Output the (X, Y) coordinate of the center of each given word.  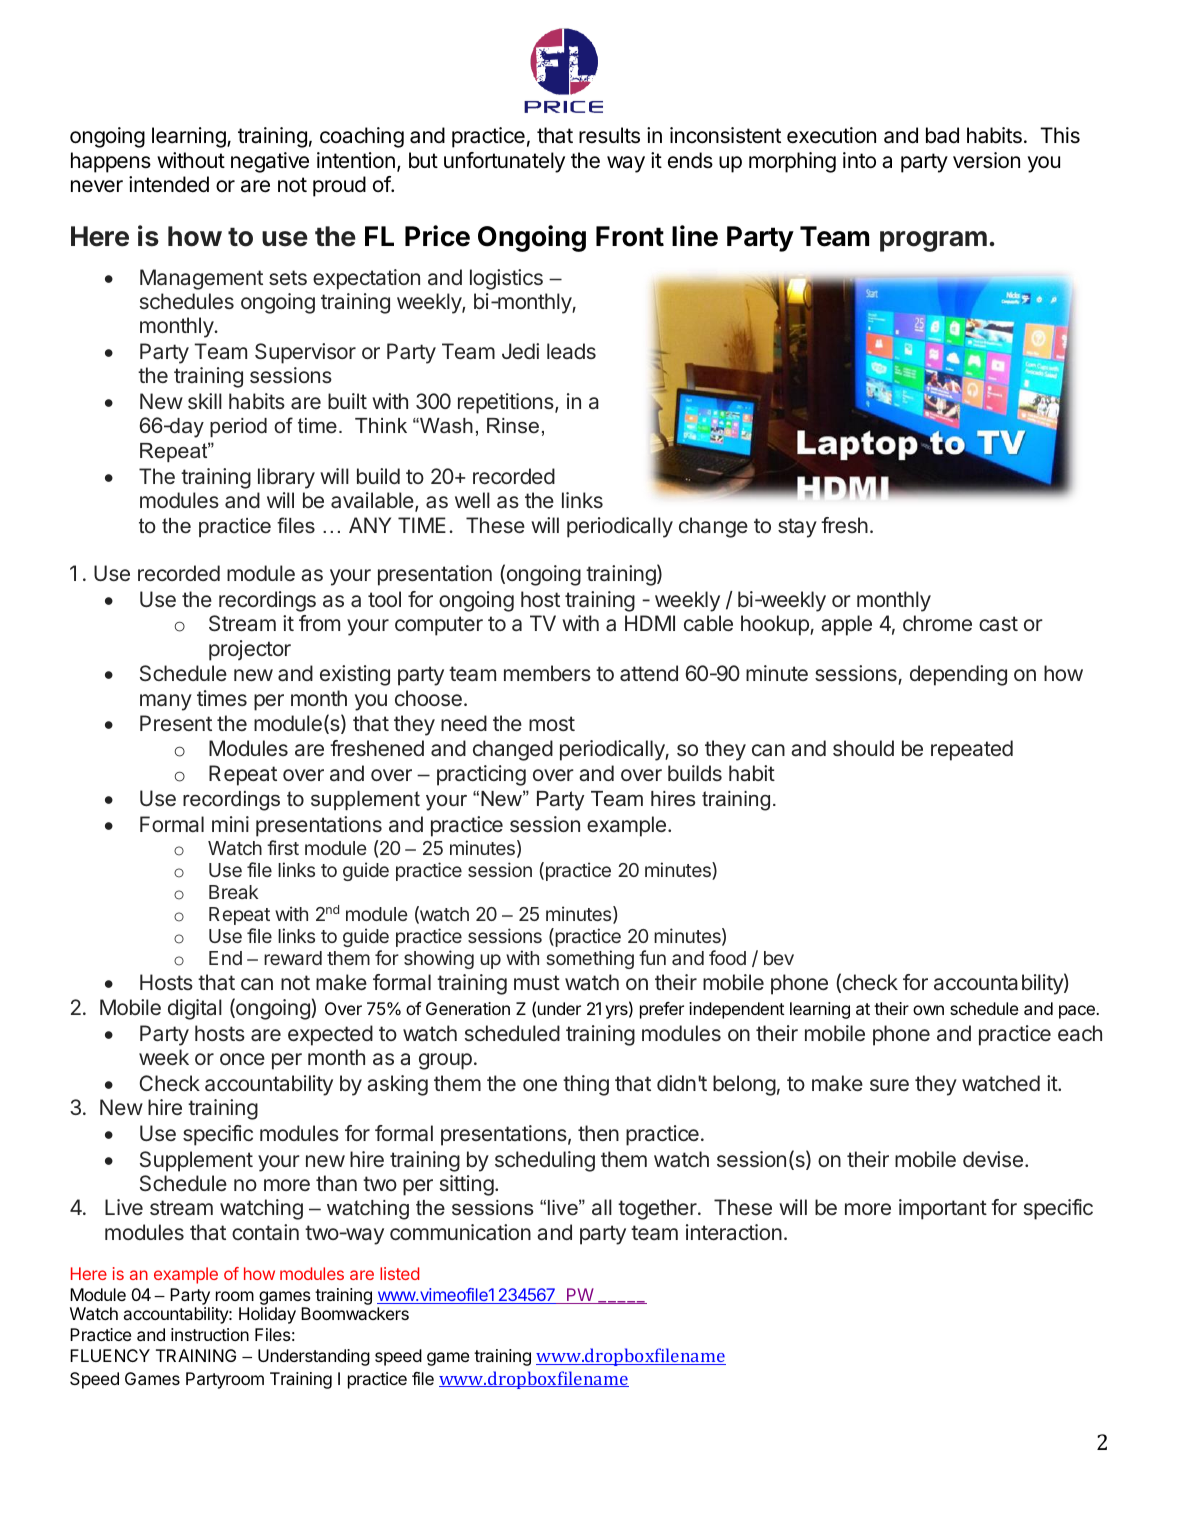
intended (169, 184)
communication (460, 1232)
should (863, 748)
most (552, 723)
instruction (210, 1334)
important (943, 1209)
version (986, 160)
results (609, 135)
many (166, 702)
